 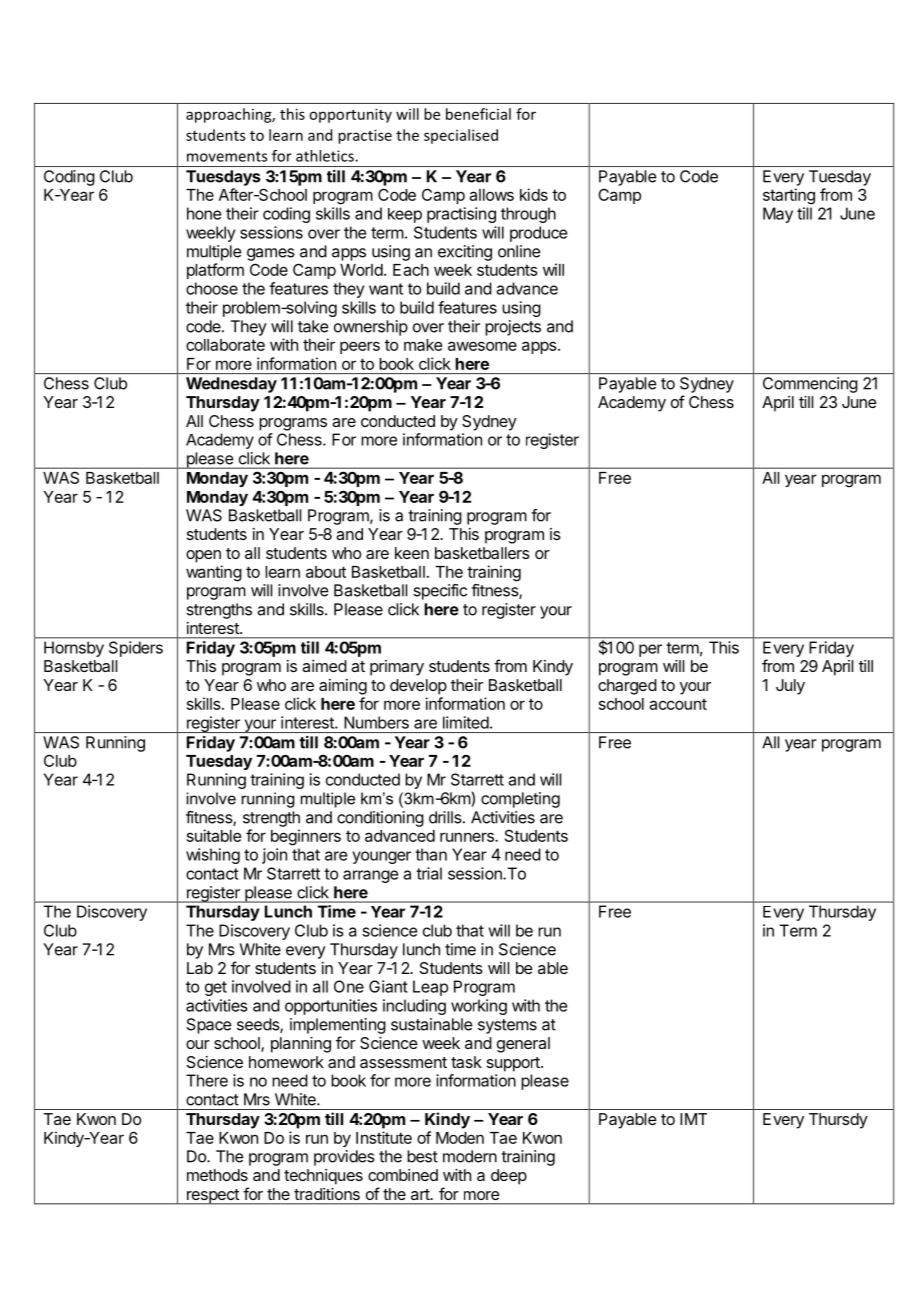 I want to click on aimed, so click(x=324, y=666).
